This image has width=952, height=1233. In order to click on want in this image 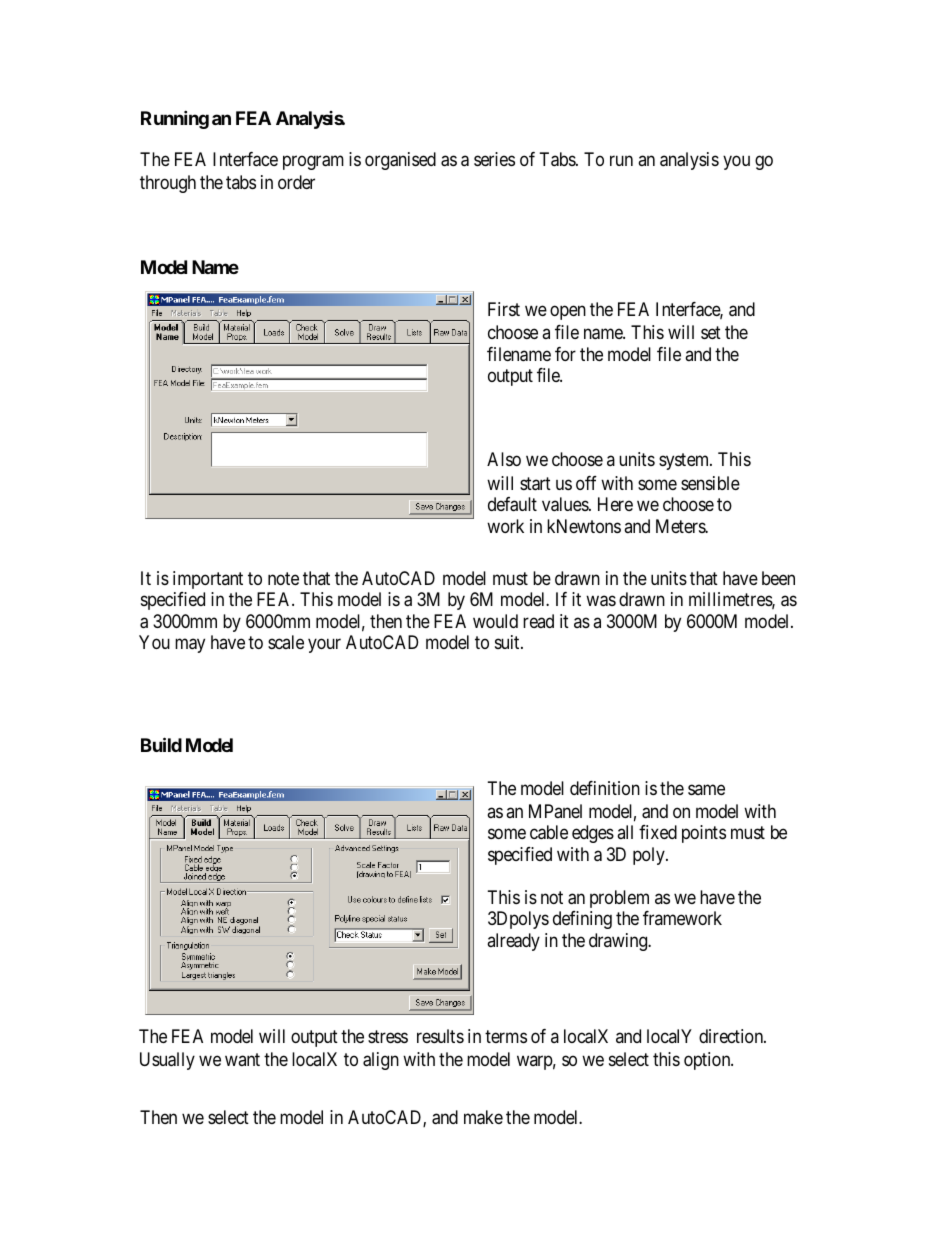, I will do `click(242, 1059)`.
